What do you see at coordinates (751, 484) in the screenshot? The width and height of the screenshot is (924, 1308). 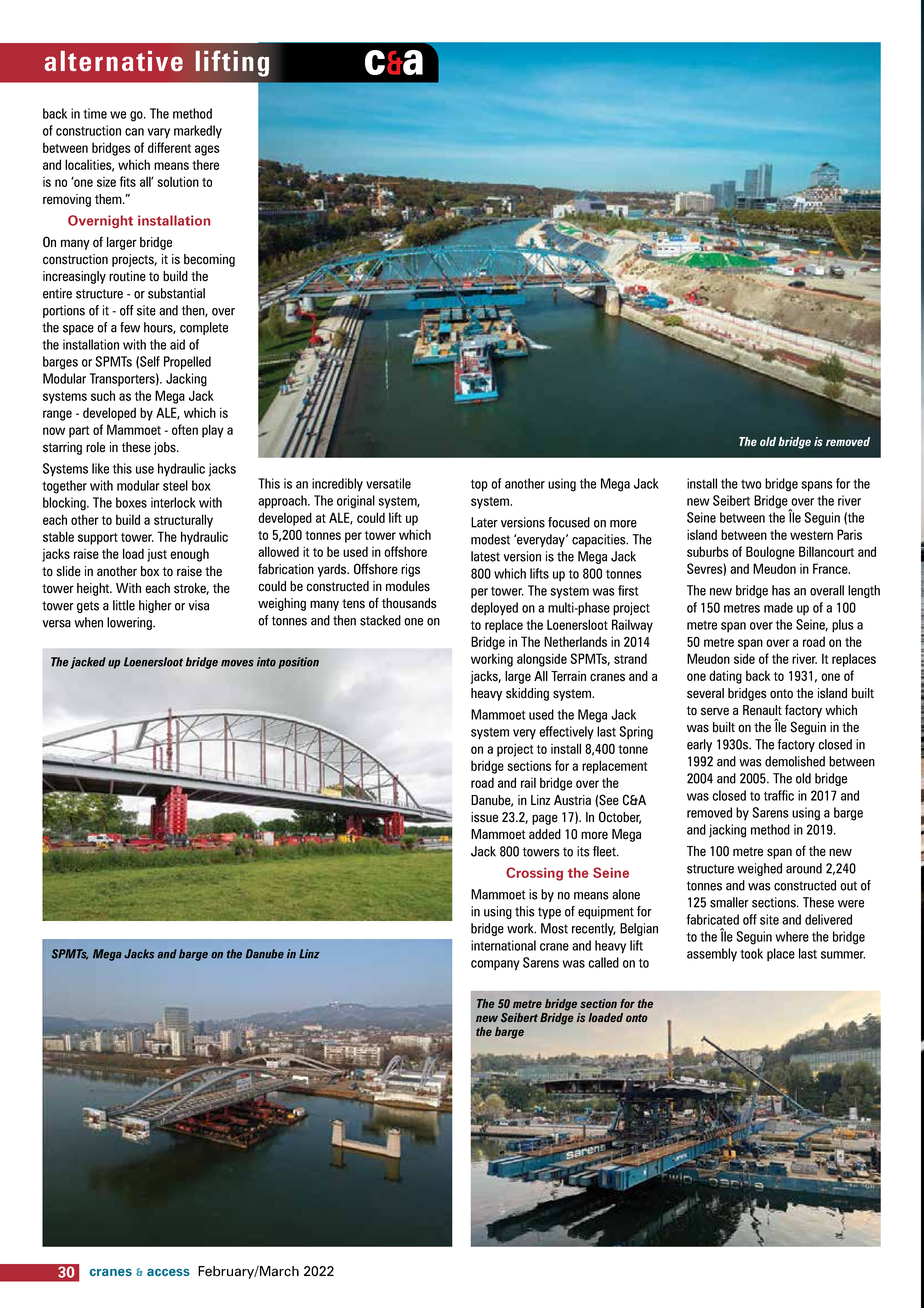 I see `two` at bounding box center [751, 484].
